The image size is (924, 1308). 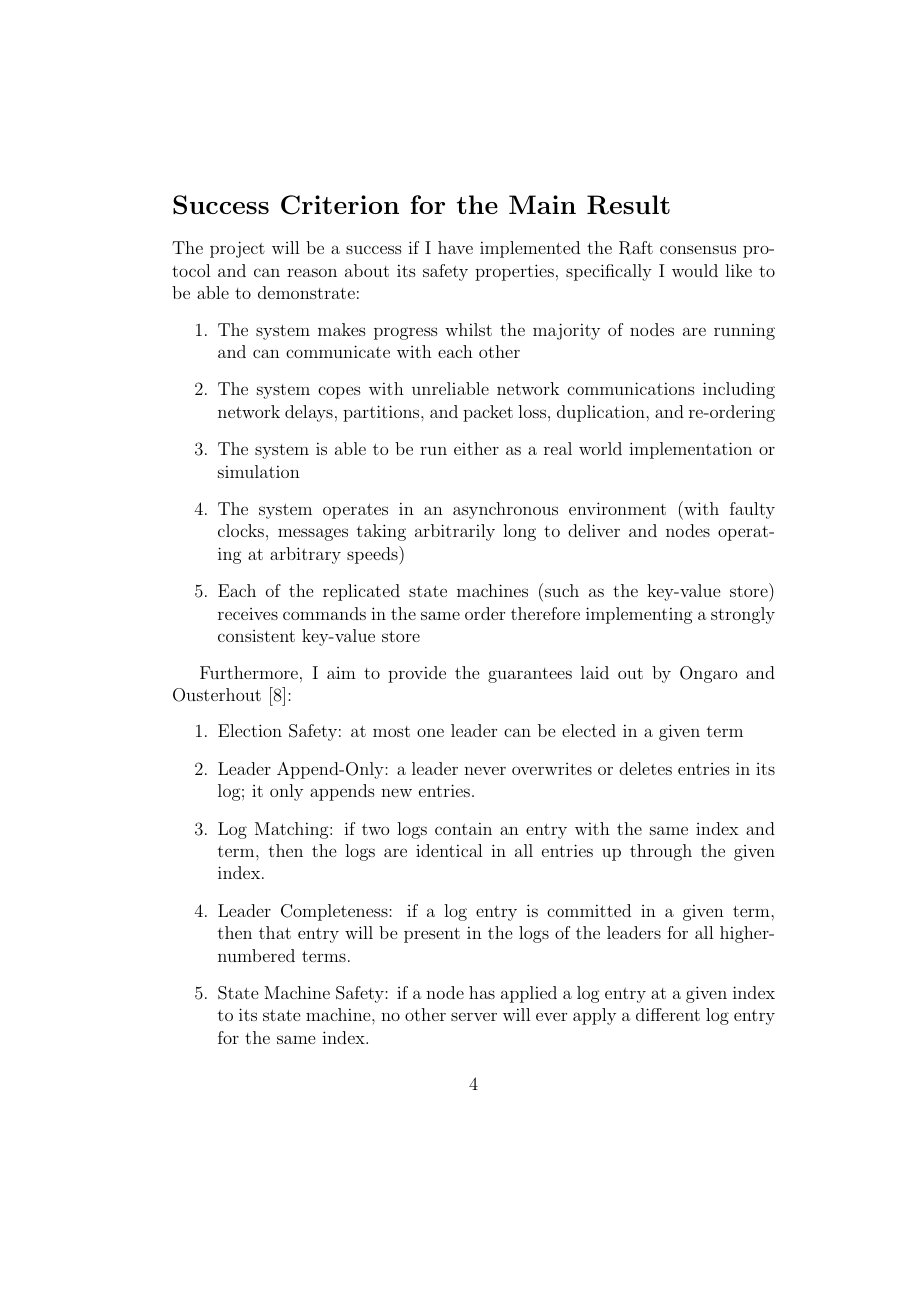 What do you see at coordinates (463, 828) in the screenshot?
I see `contain` at bounding box center [463, 828].
